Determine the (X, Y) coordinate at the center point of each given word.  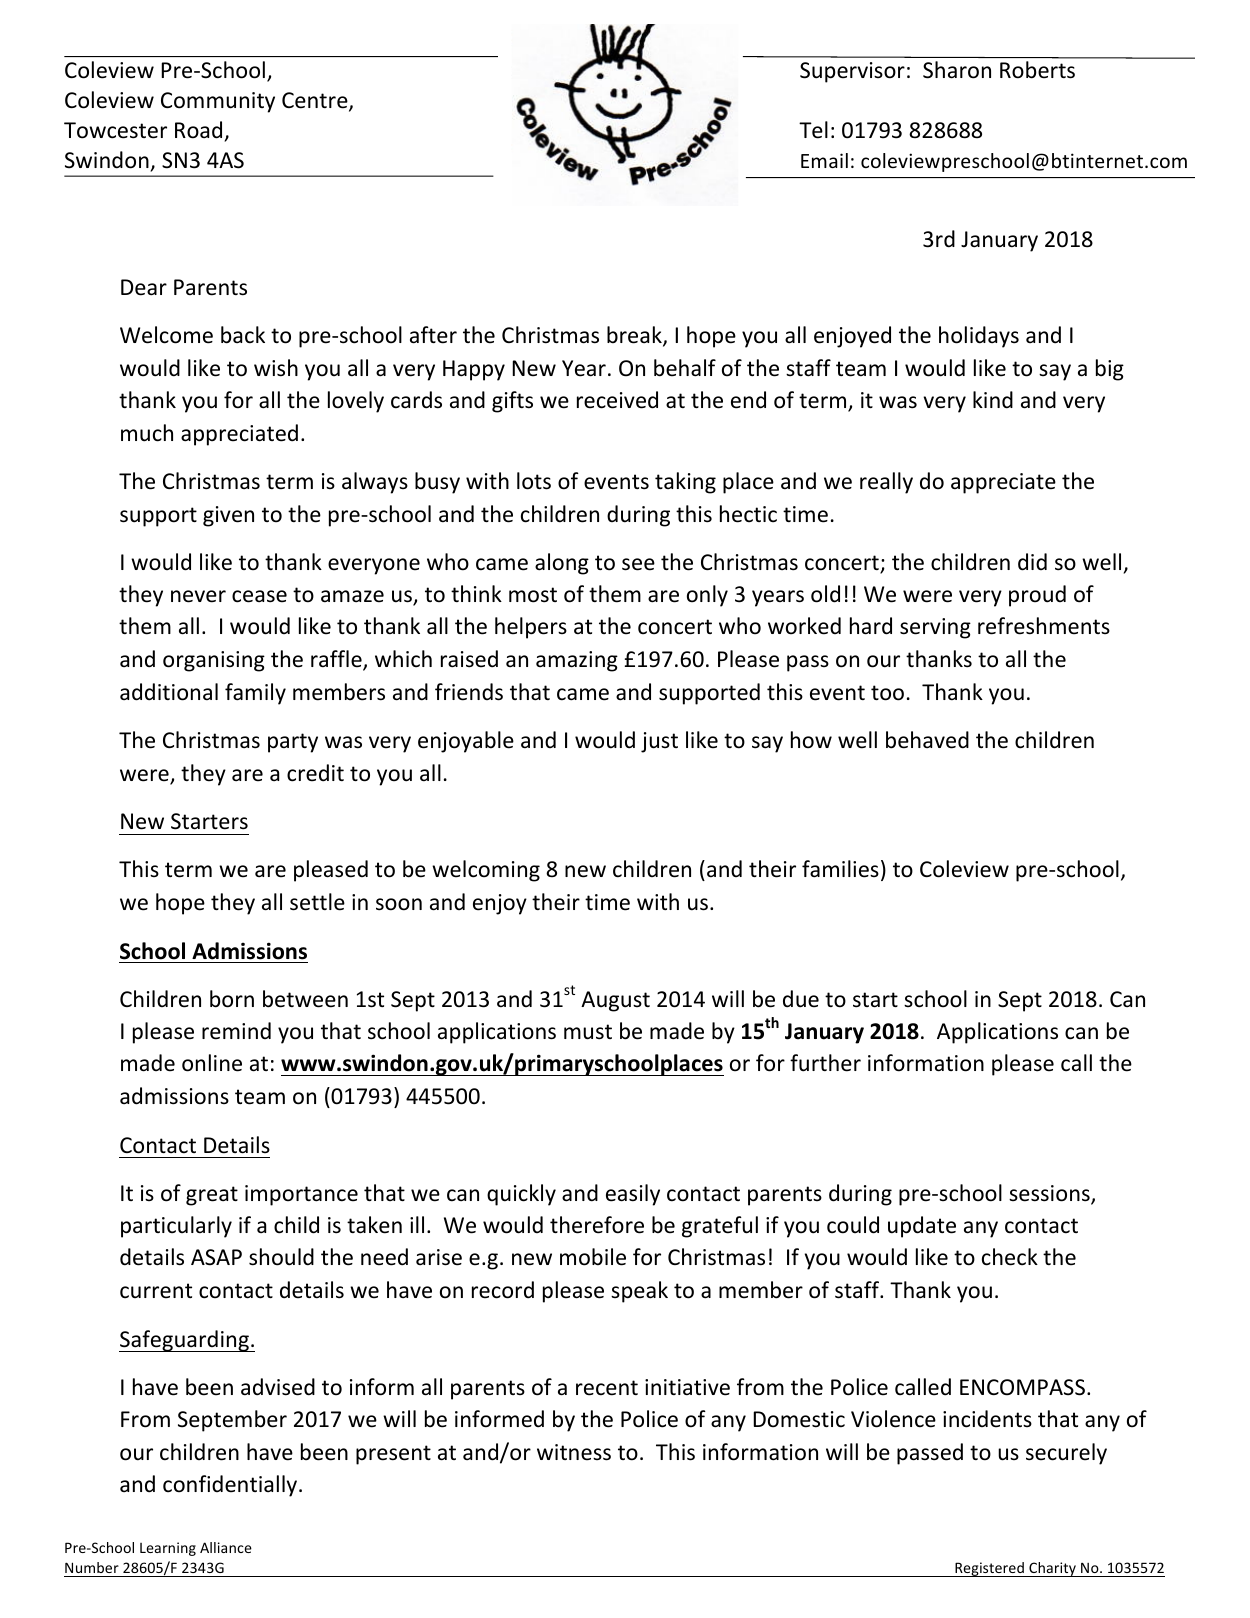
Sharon (957, 70)
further (825, 1063)
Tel (813, 130)
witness (574, 1452)
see (638, 564)
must (588, 1032)
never (198, 596)
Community (218, 102)
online (212, 1063)
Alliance (226, 1547)
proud (1037, 596)
